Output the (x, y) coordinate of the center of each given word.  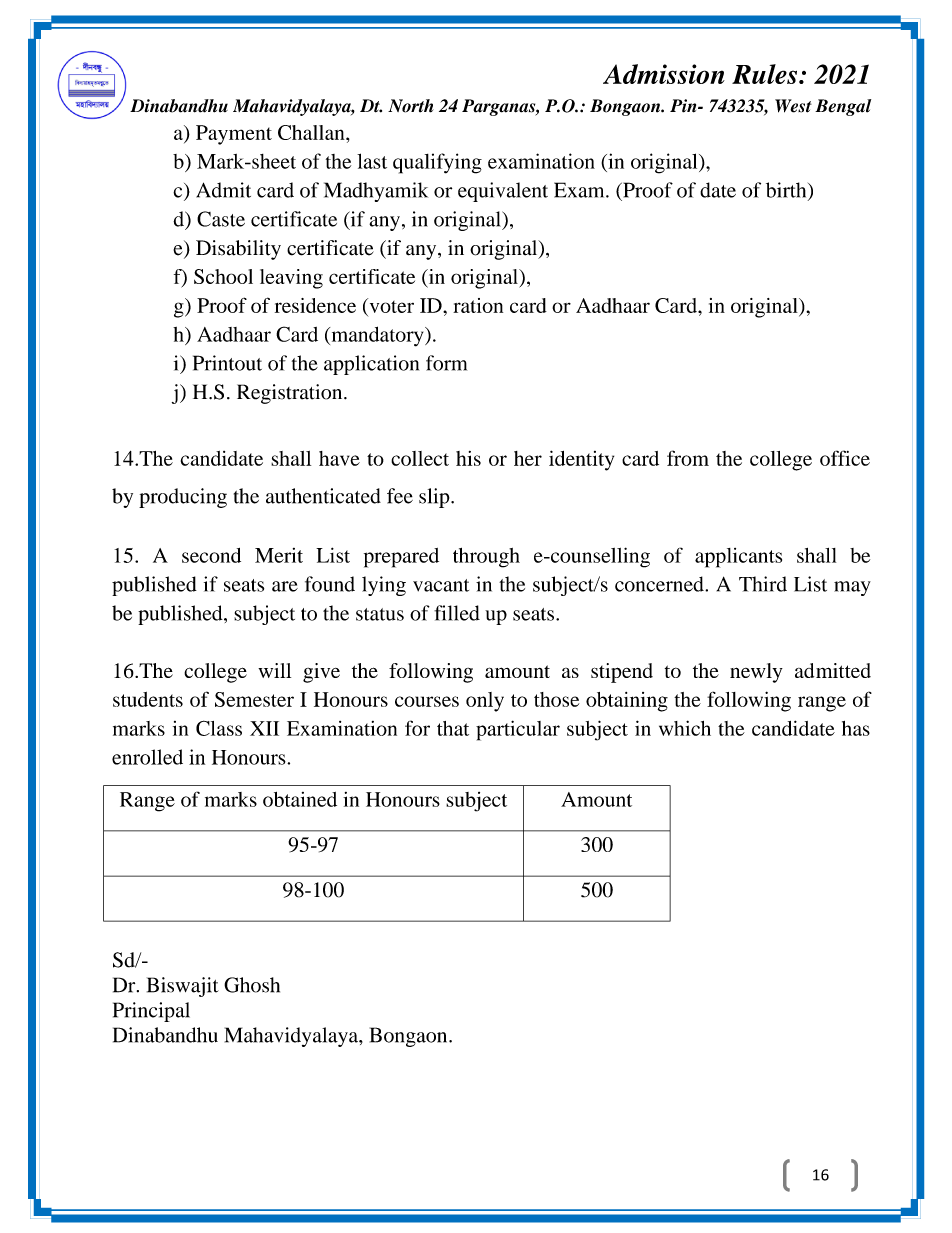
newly (756, 673)
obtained (300, 799)
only (485, 702)
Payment (234, 135)
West (793, 106)
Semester (254, 699)
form (446, 363)
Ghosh (252, 985)
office (845, 458)
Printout (227, 363)
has (856, 728)
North (411, 106)
